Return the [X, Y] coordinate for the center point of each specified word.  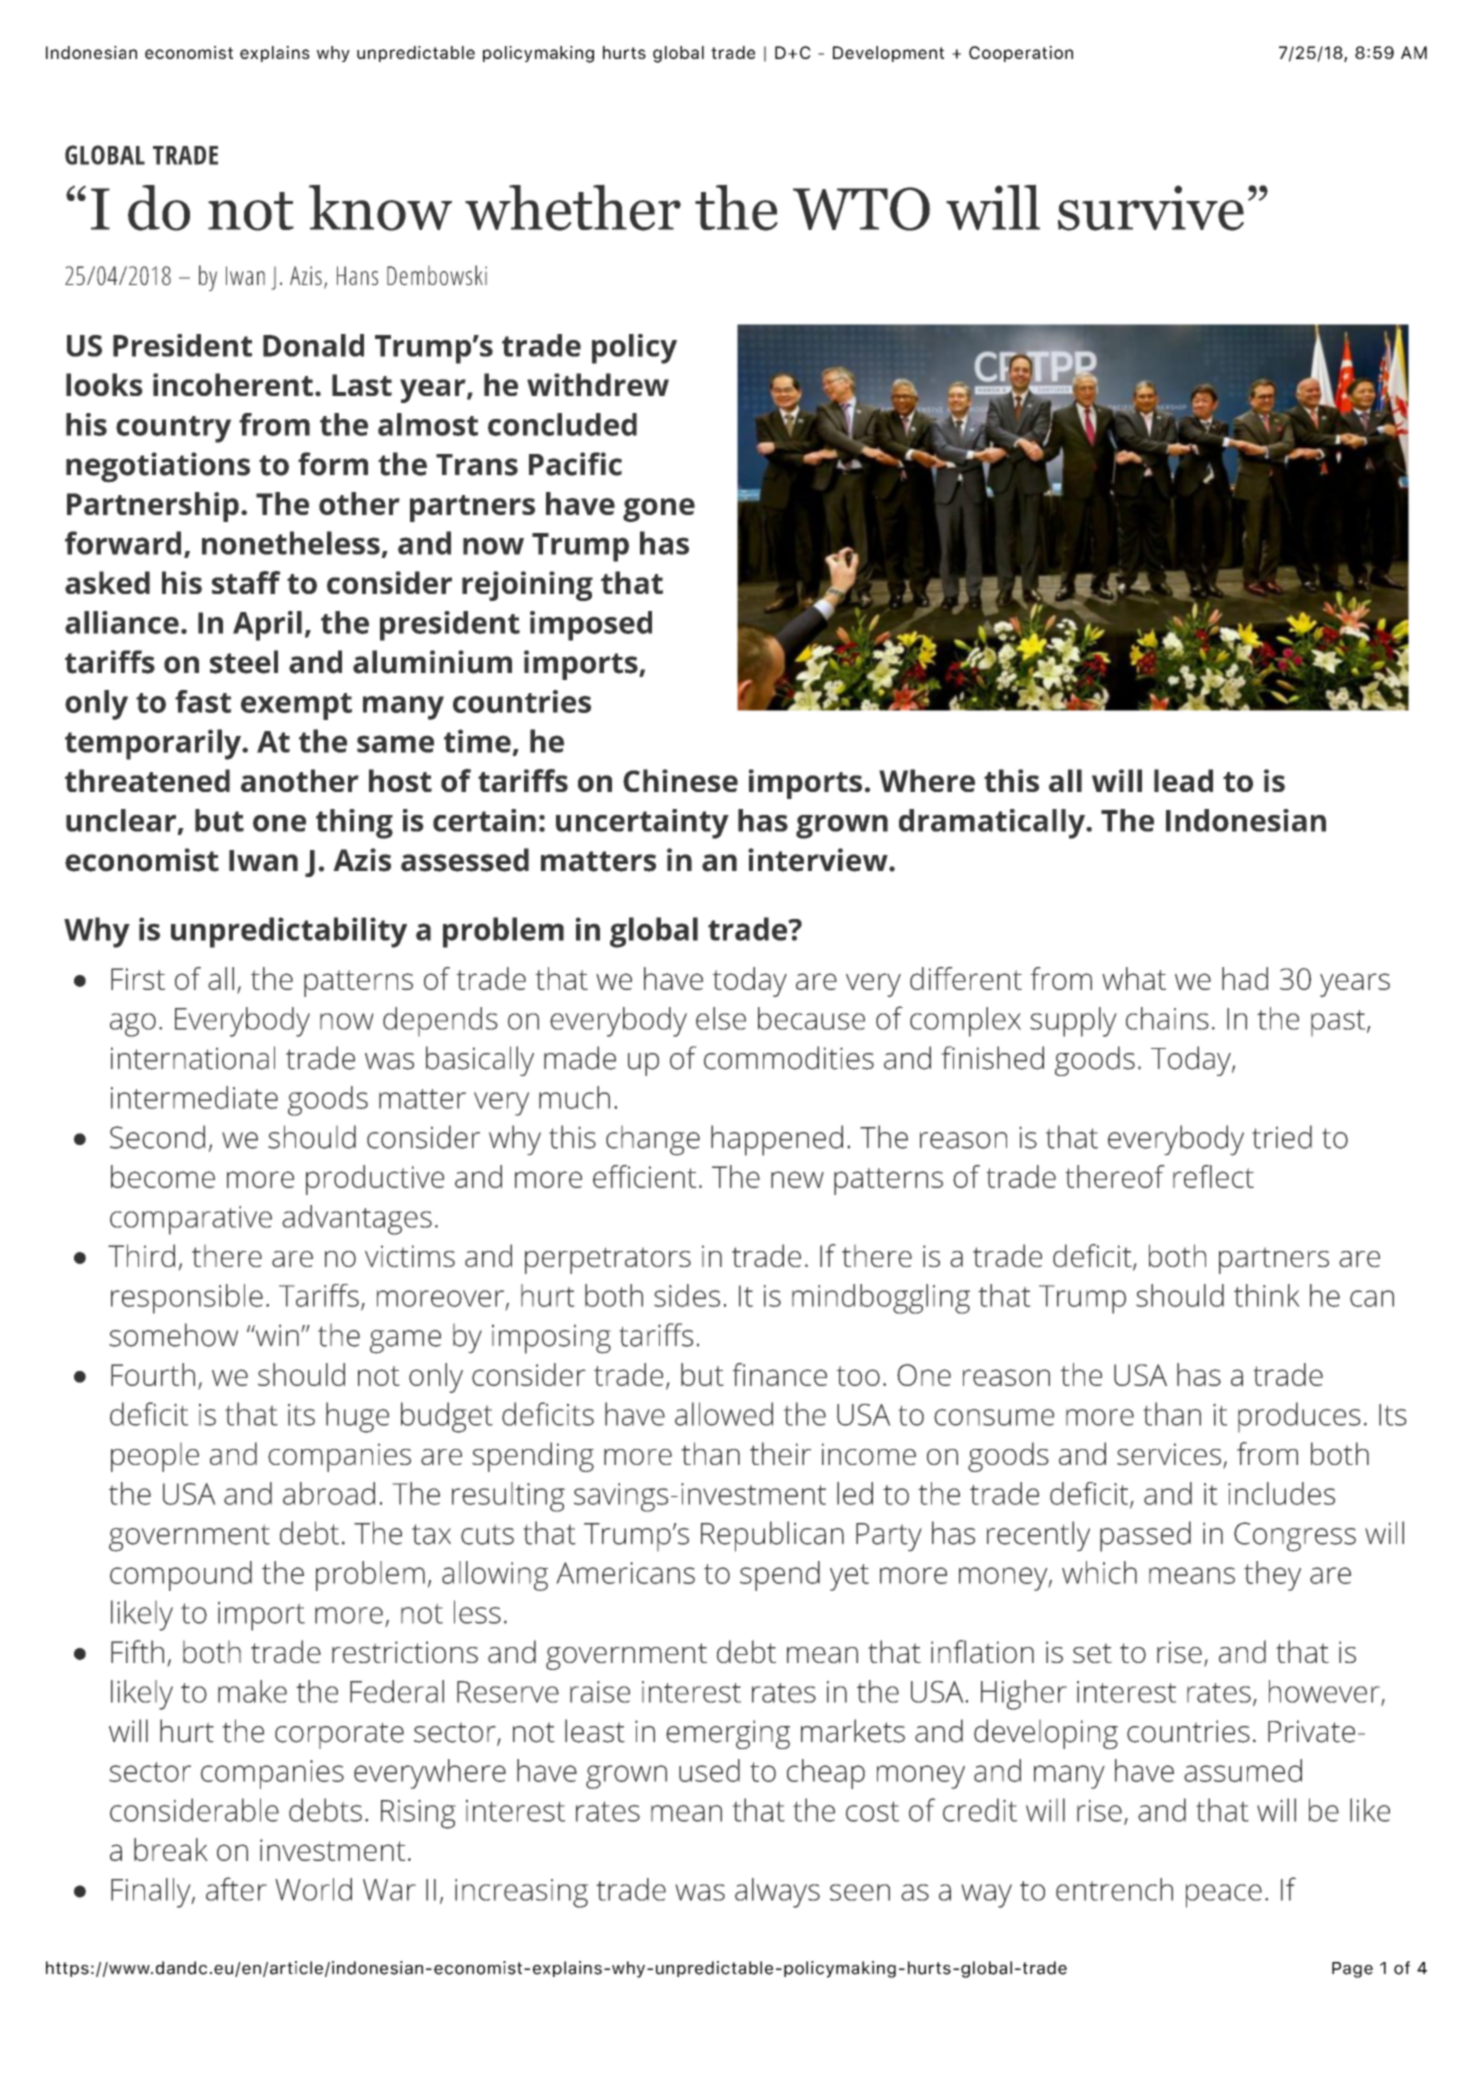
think [1267, 1295]
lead [1183, 780]
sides [687, 1295]
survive [1151, 208]
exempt [296, 706]
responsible [187, 1299]
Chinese [680, 780]
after [236, 1889]
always [777, 1893]
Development [888, 54]
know [380, 207]
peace [1224, 1896]
